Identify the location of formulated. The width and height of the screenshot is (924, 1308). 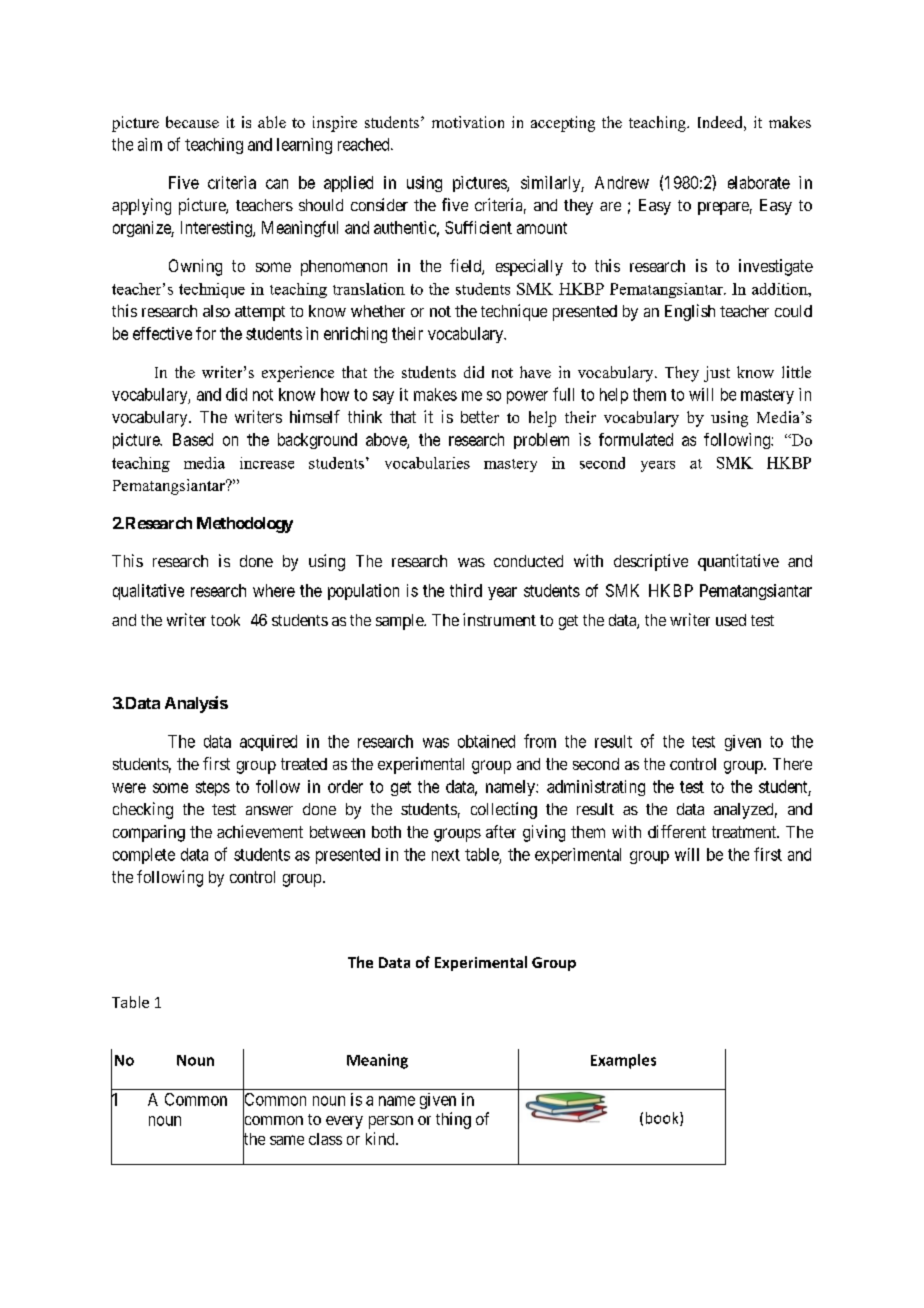
(636, 439).
